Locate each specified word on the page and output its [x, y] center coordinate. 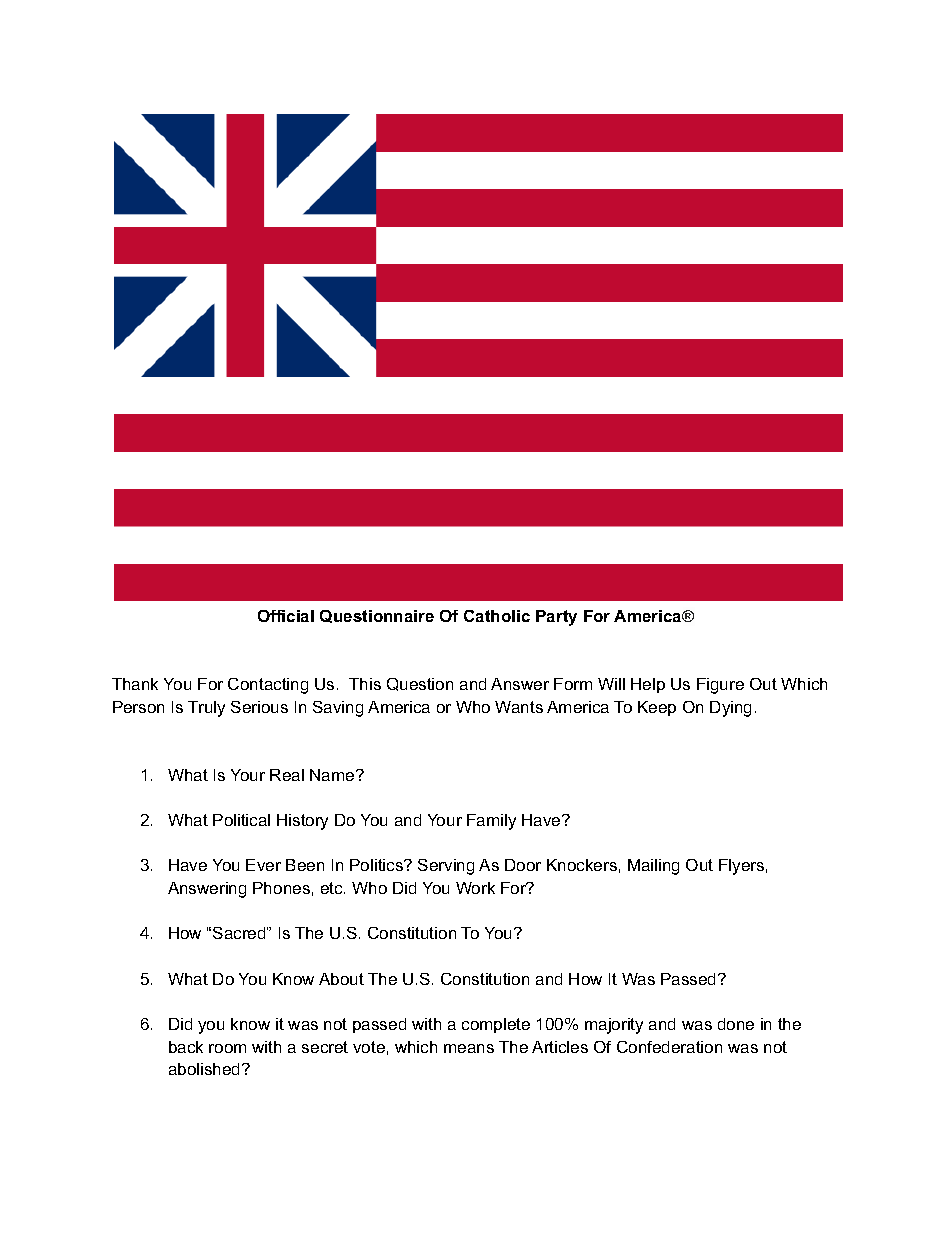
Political [241, 820]
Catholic [497, 616]
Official [286, 616]
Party [556, 618]
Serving [446, 867]
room [227, 1048]
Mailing [653, 867]
